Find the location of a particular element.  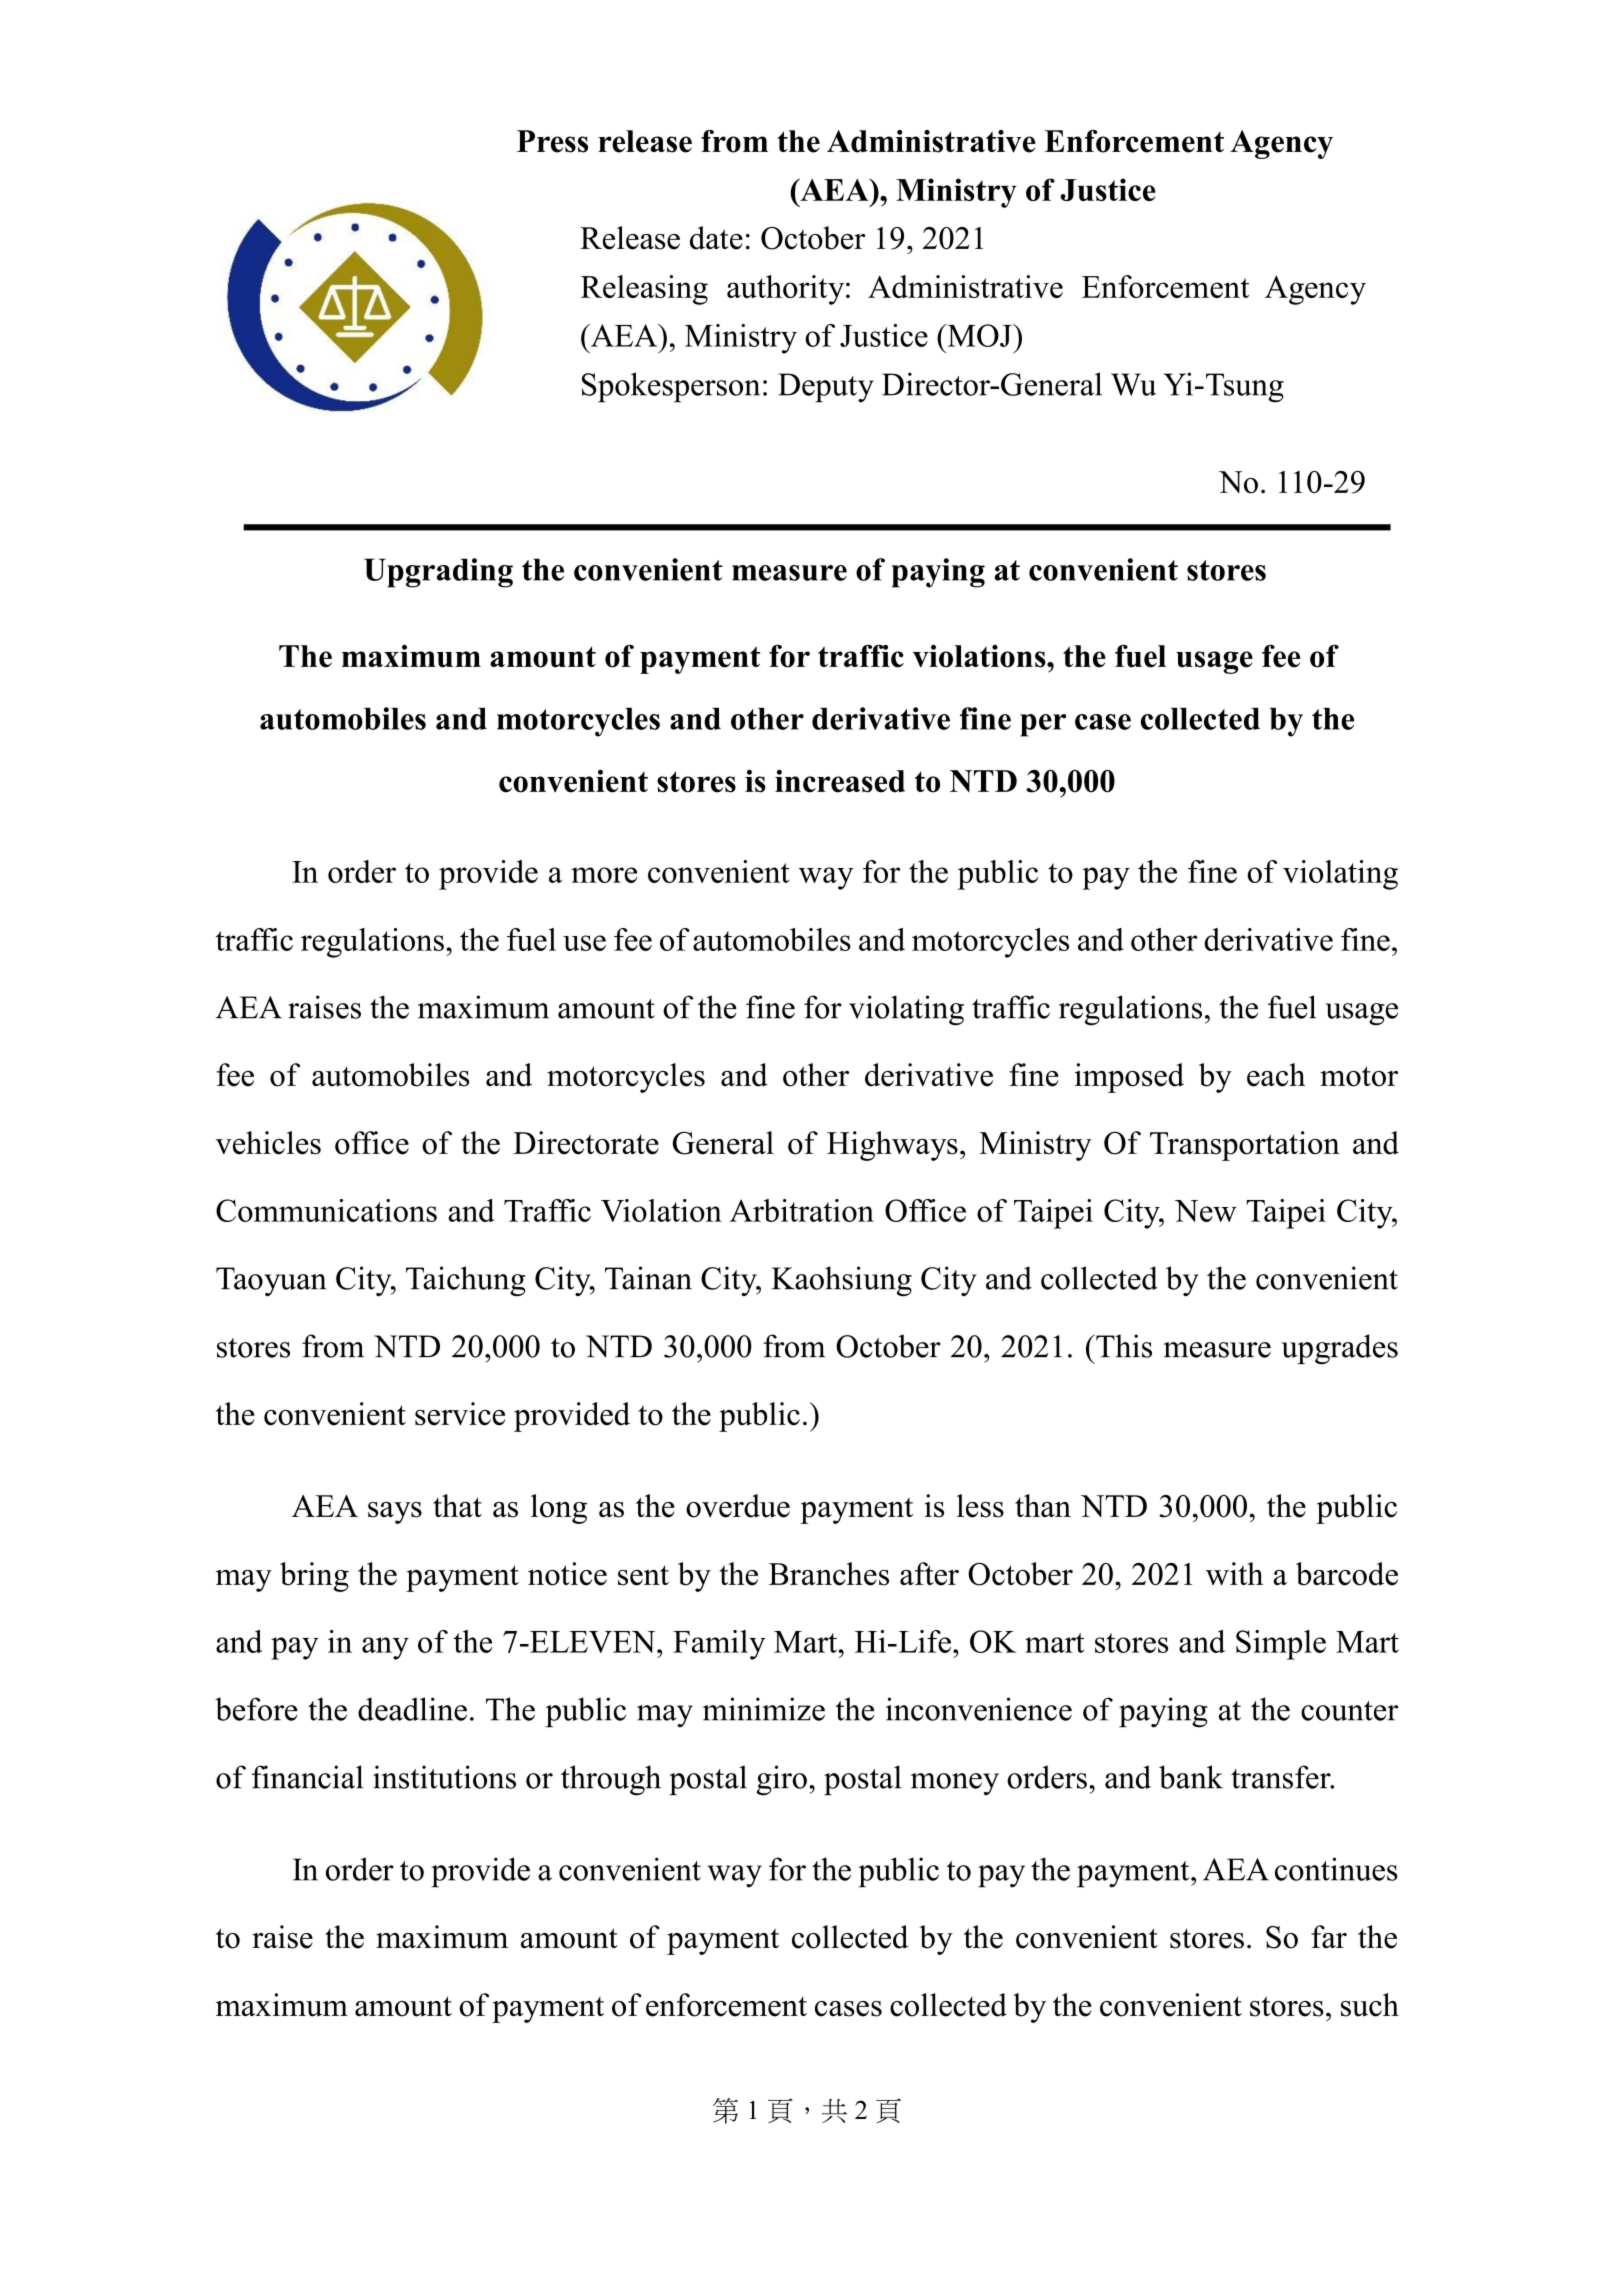

Transportation is located at coordinates (1245, 1146).
